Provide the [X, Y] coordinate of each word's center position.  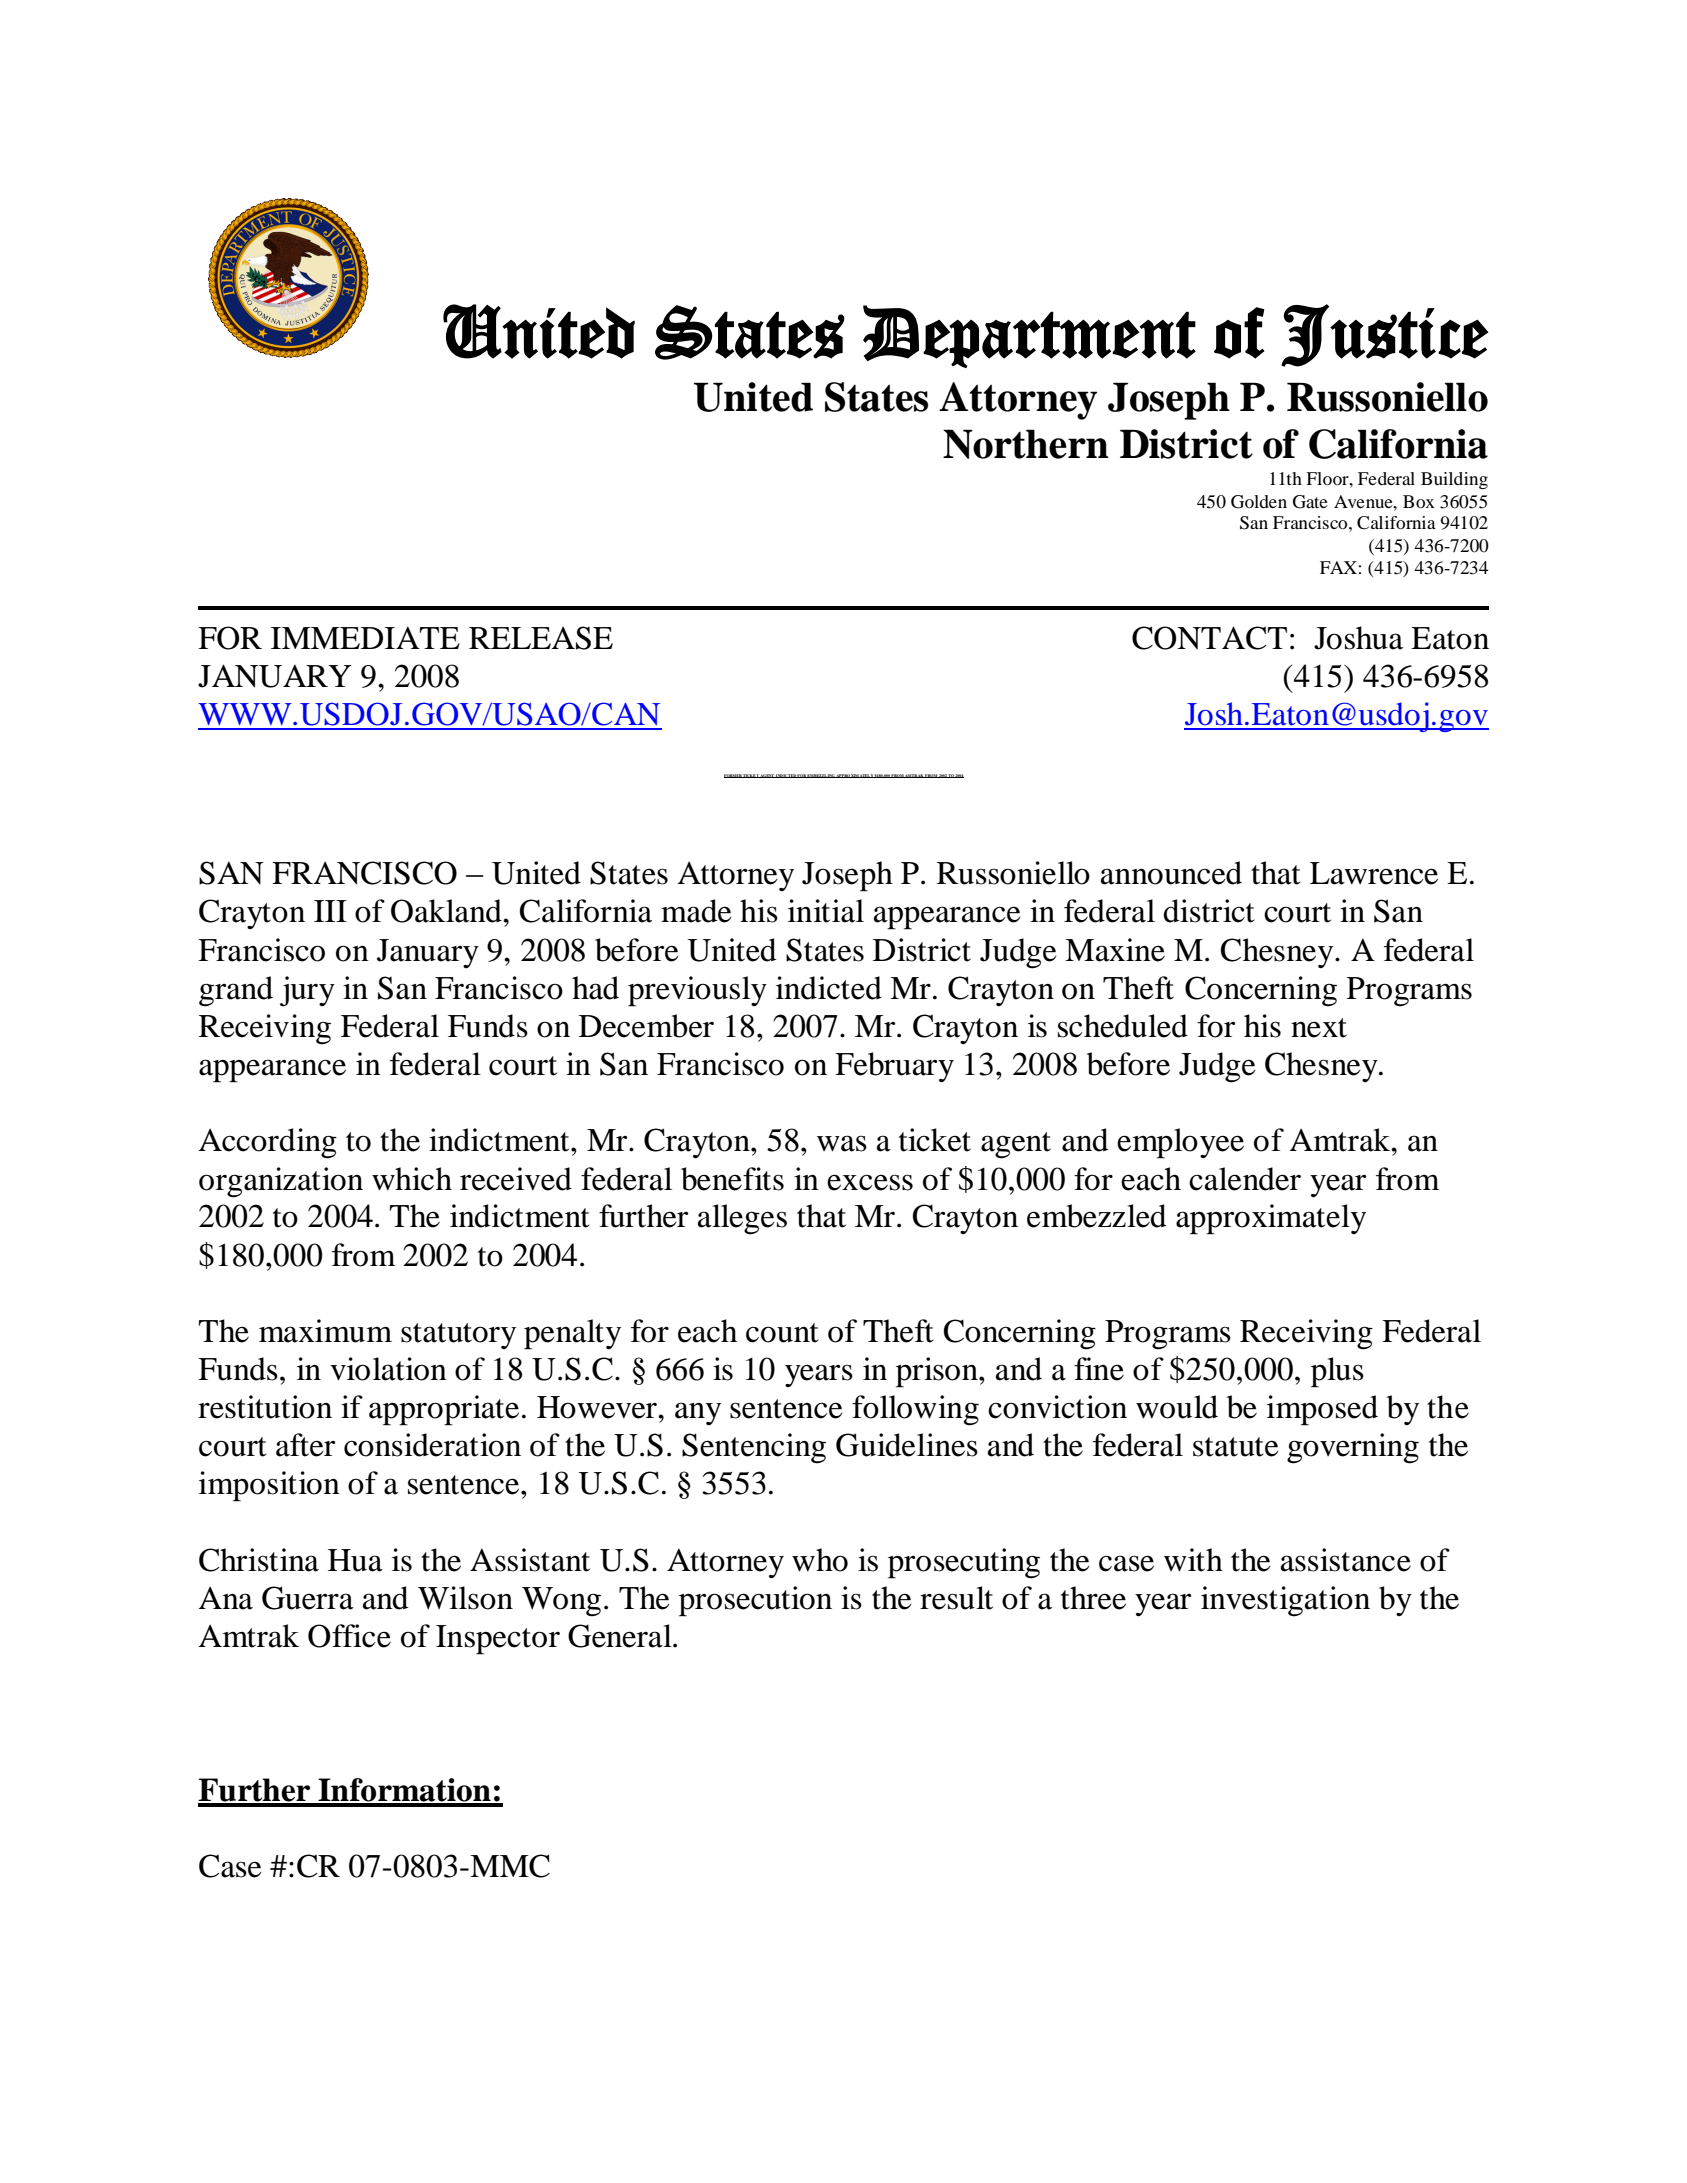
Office [349, 1636]
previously [697, 991]
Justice [1385, 335]
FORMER [733, 776]
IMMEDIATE [365, 638]
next [1319, 1028]
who [820, 1560]
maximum [325, 1331]
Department [1029, 336]
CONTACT [1209, 638]
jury [307, 991]
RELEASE [541, 638]
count [782, 1333]
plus [1337, 1372]
